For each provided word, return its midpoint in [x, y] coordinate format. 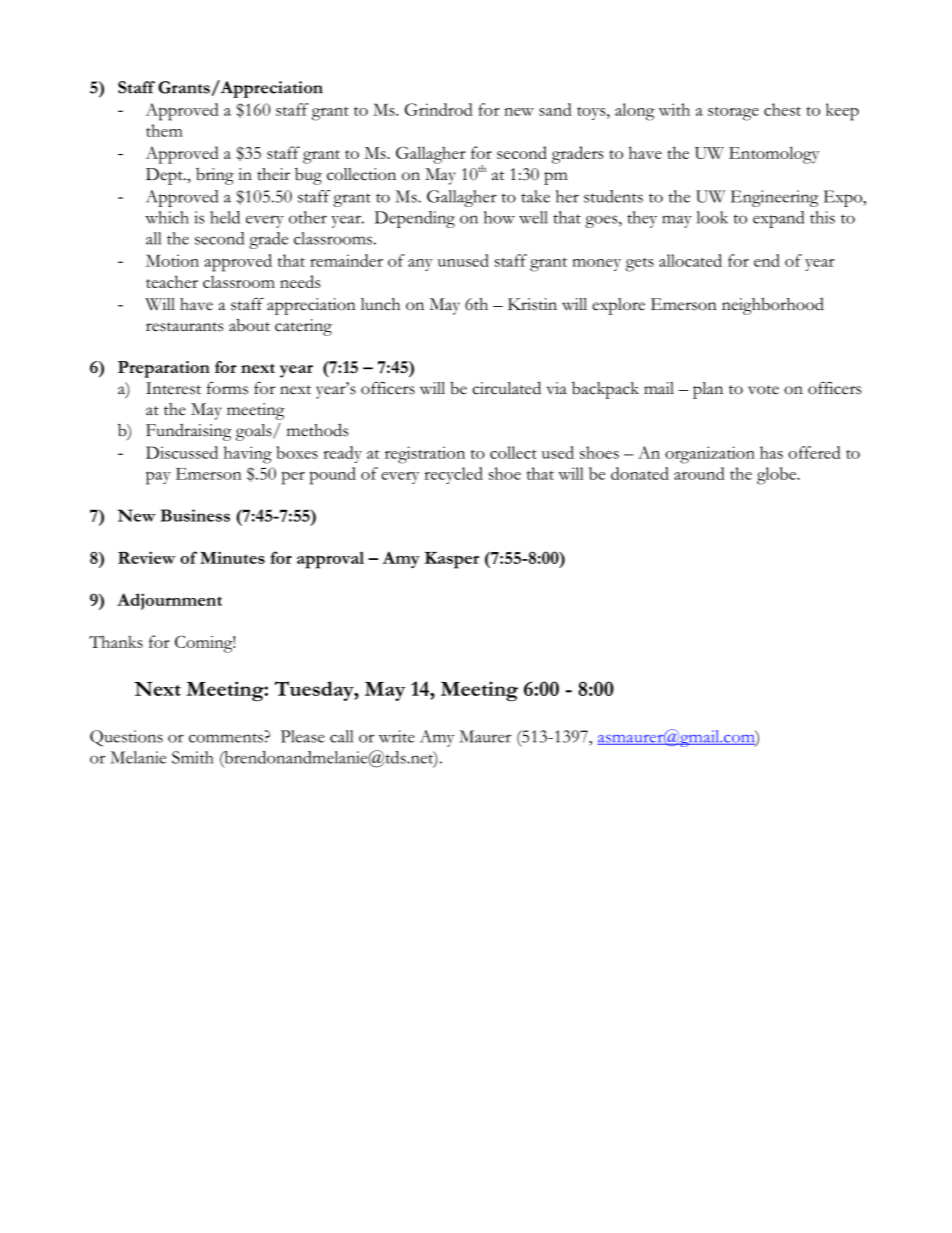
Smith [193, 757]
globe [777, 476]
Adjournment [169, 601]
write [397, 736]
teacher [172, 281]
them [164, 130]
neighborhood [773, 306]
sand [555, 109]
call [341, 736]
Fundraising [188, 432]
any [420, 265]
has [771, 452]
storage [733, 113]
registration [425, 455]
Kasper [452, 560]
